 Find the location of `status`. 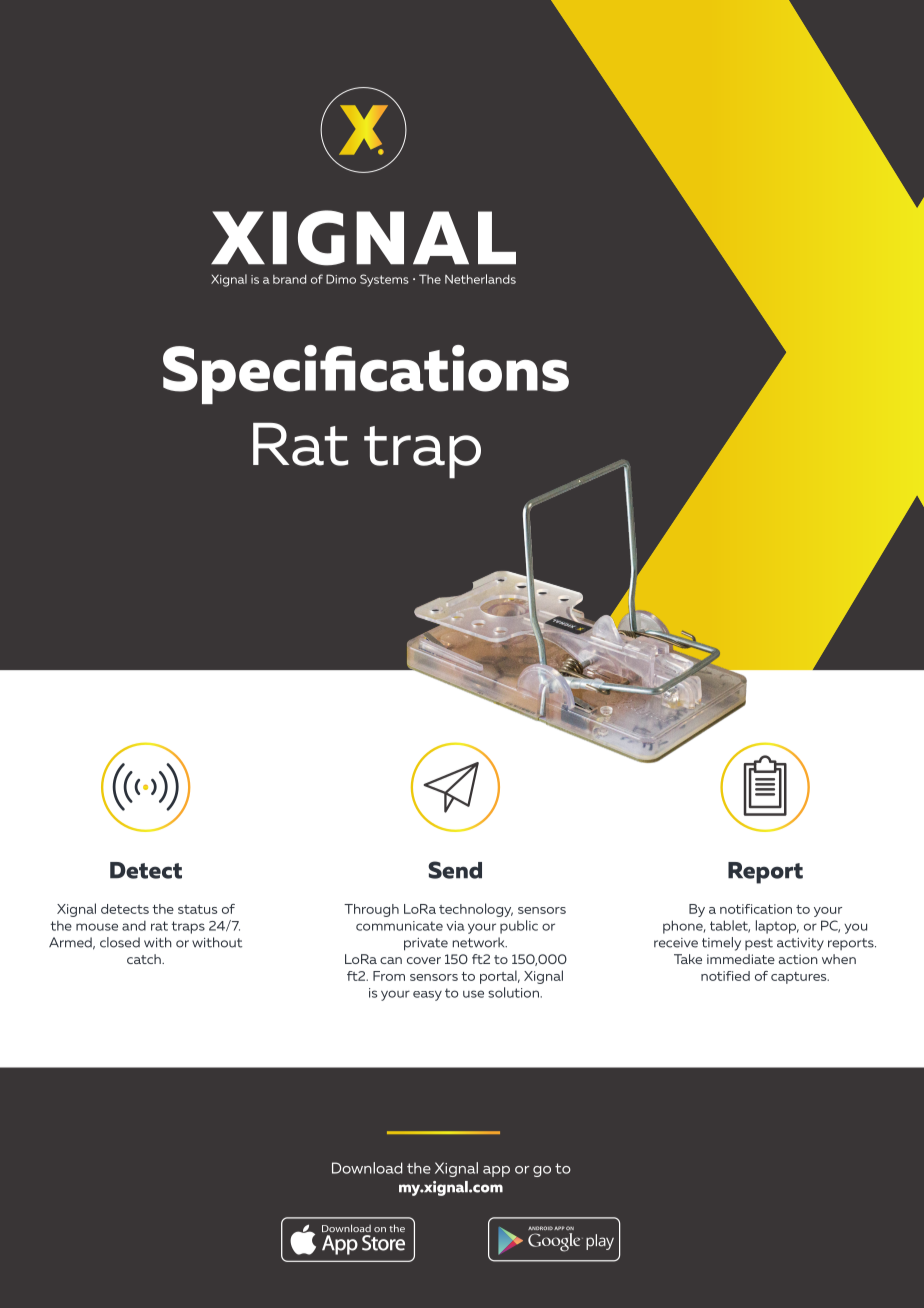

status is located at coordinates (197, 909).
